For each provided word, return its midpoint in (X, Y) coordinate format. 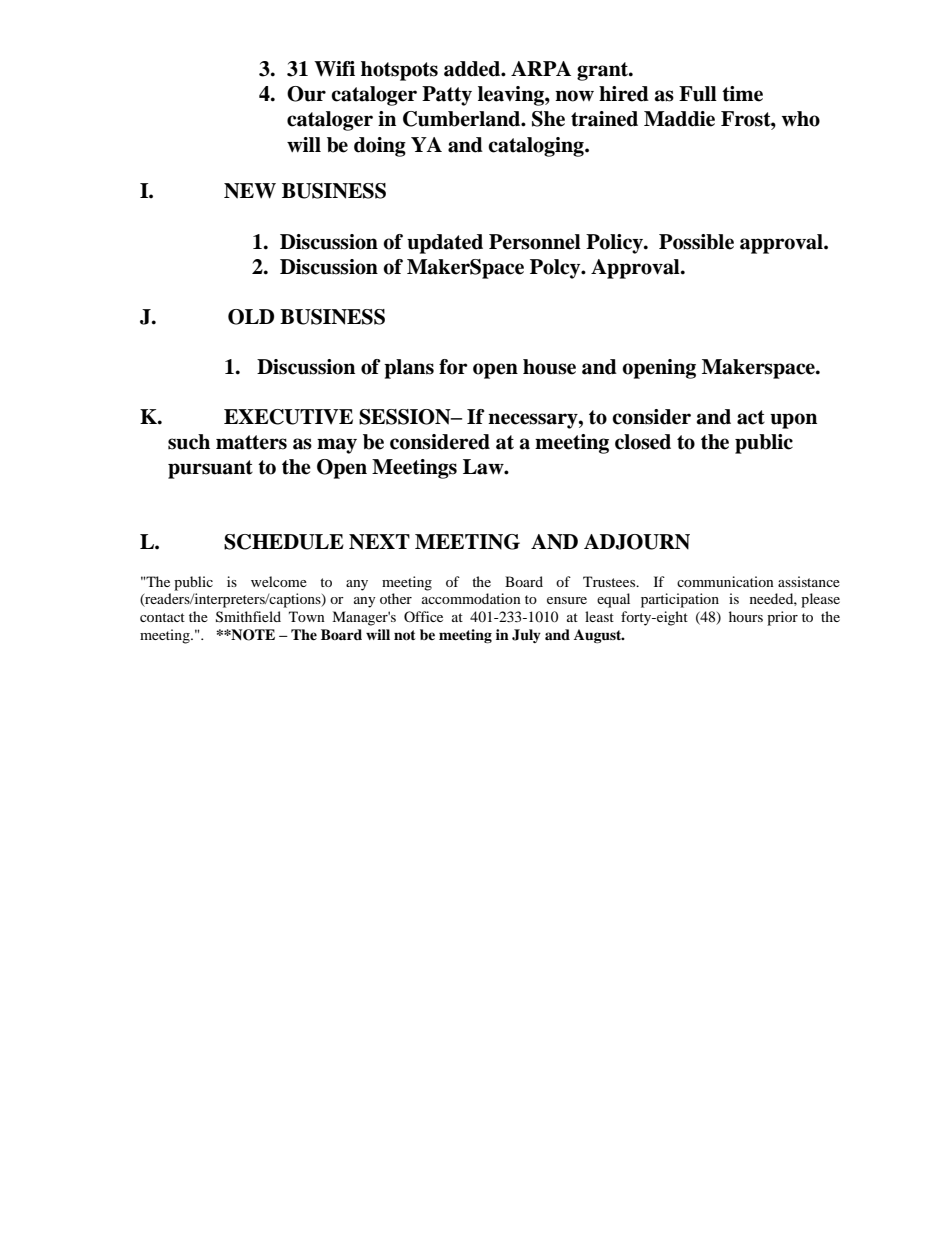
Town (307, 616)
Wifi (334, 69)
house (549, 367)
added (473, 69)
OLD (251, 317)
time (742, 94)
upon (793, 421)
